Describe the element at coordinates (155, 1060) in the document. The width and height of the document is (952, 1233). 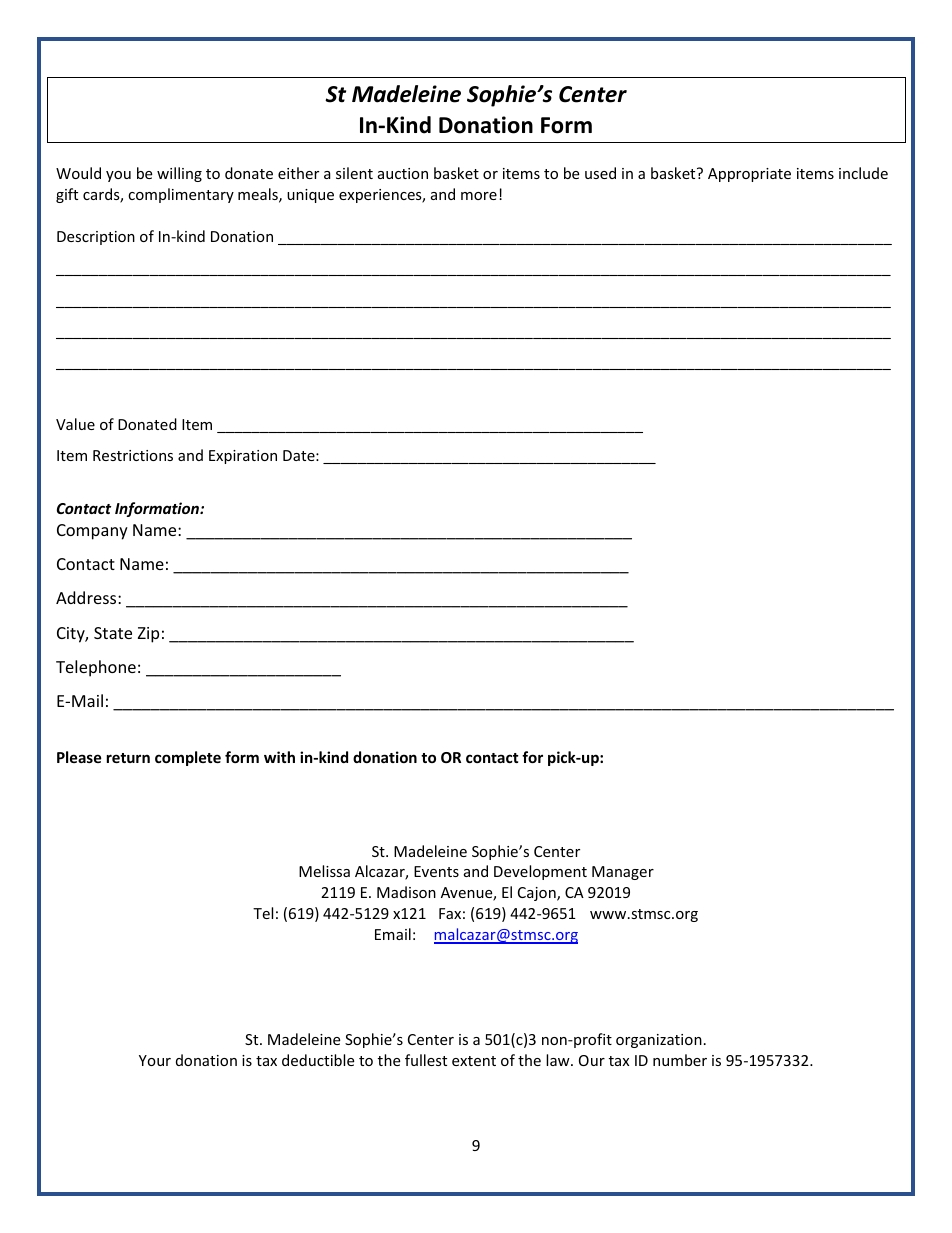
I see `Your` at that location.
